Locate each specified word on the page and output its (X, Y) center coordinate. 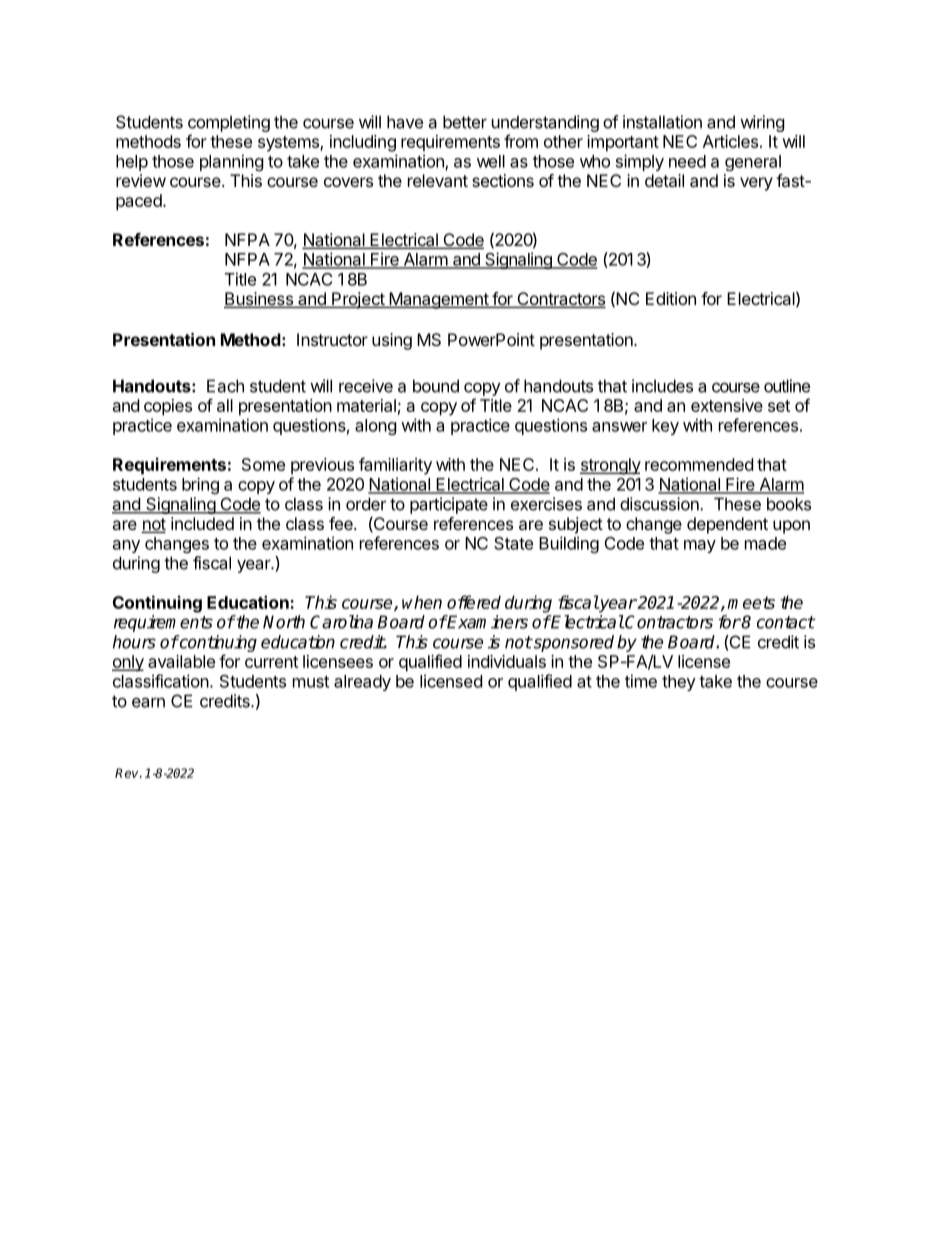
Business (259, 300)
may (700, 546)
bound (436, 386)
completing (229, 123)
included (202, 523)
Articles (730, 141)
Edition (671, 298)
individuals (507, 661)
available (181, 661)
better (465, 122)
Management (438, 300)
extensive (727, 405)
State (513, 543)
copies (168, 407)
